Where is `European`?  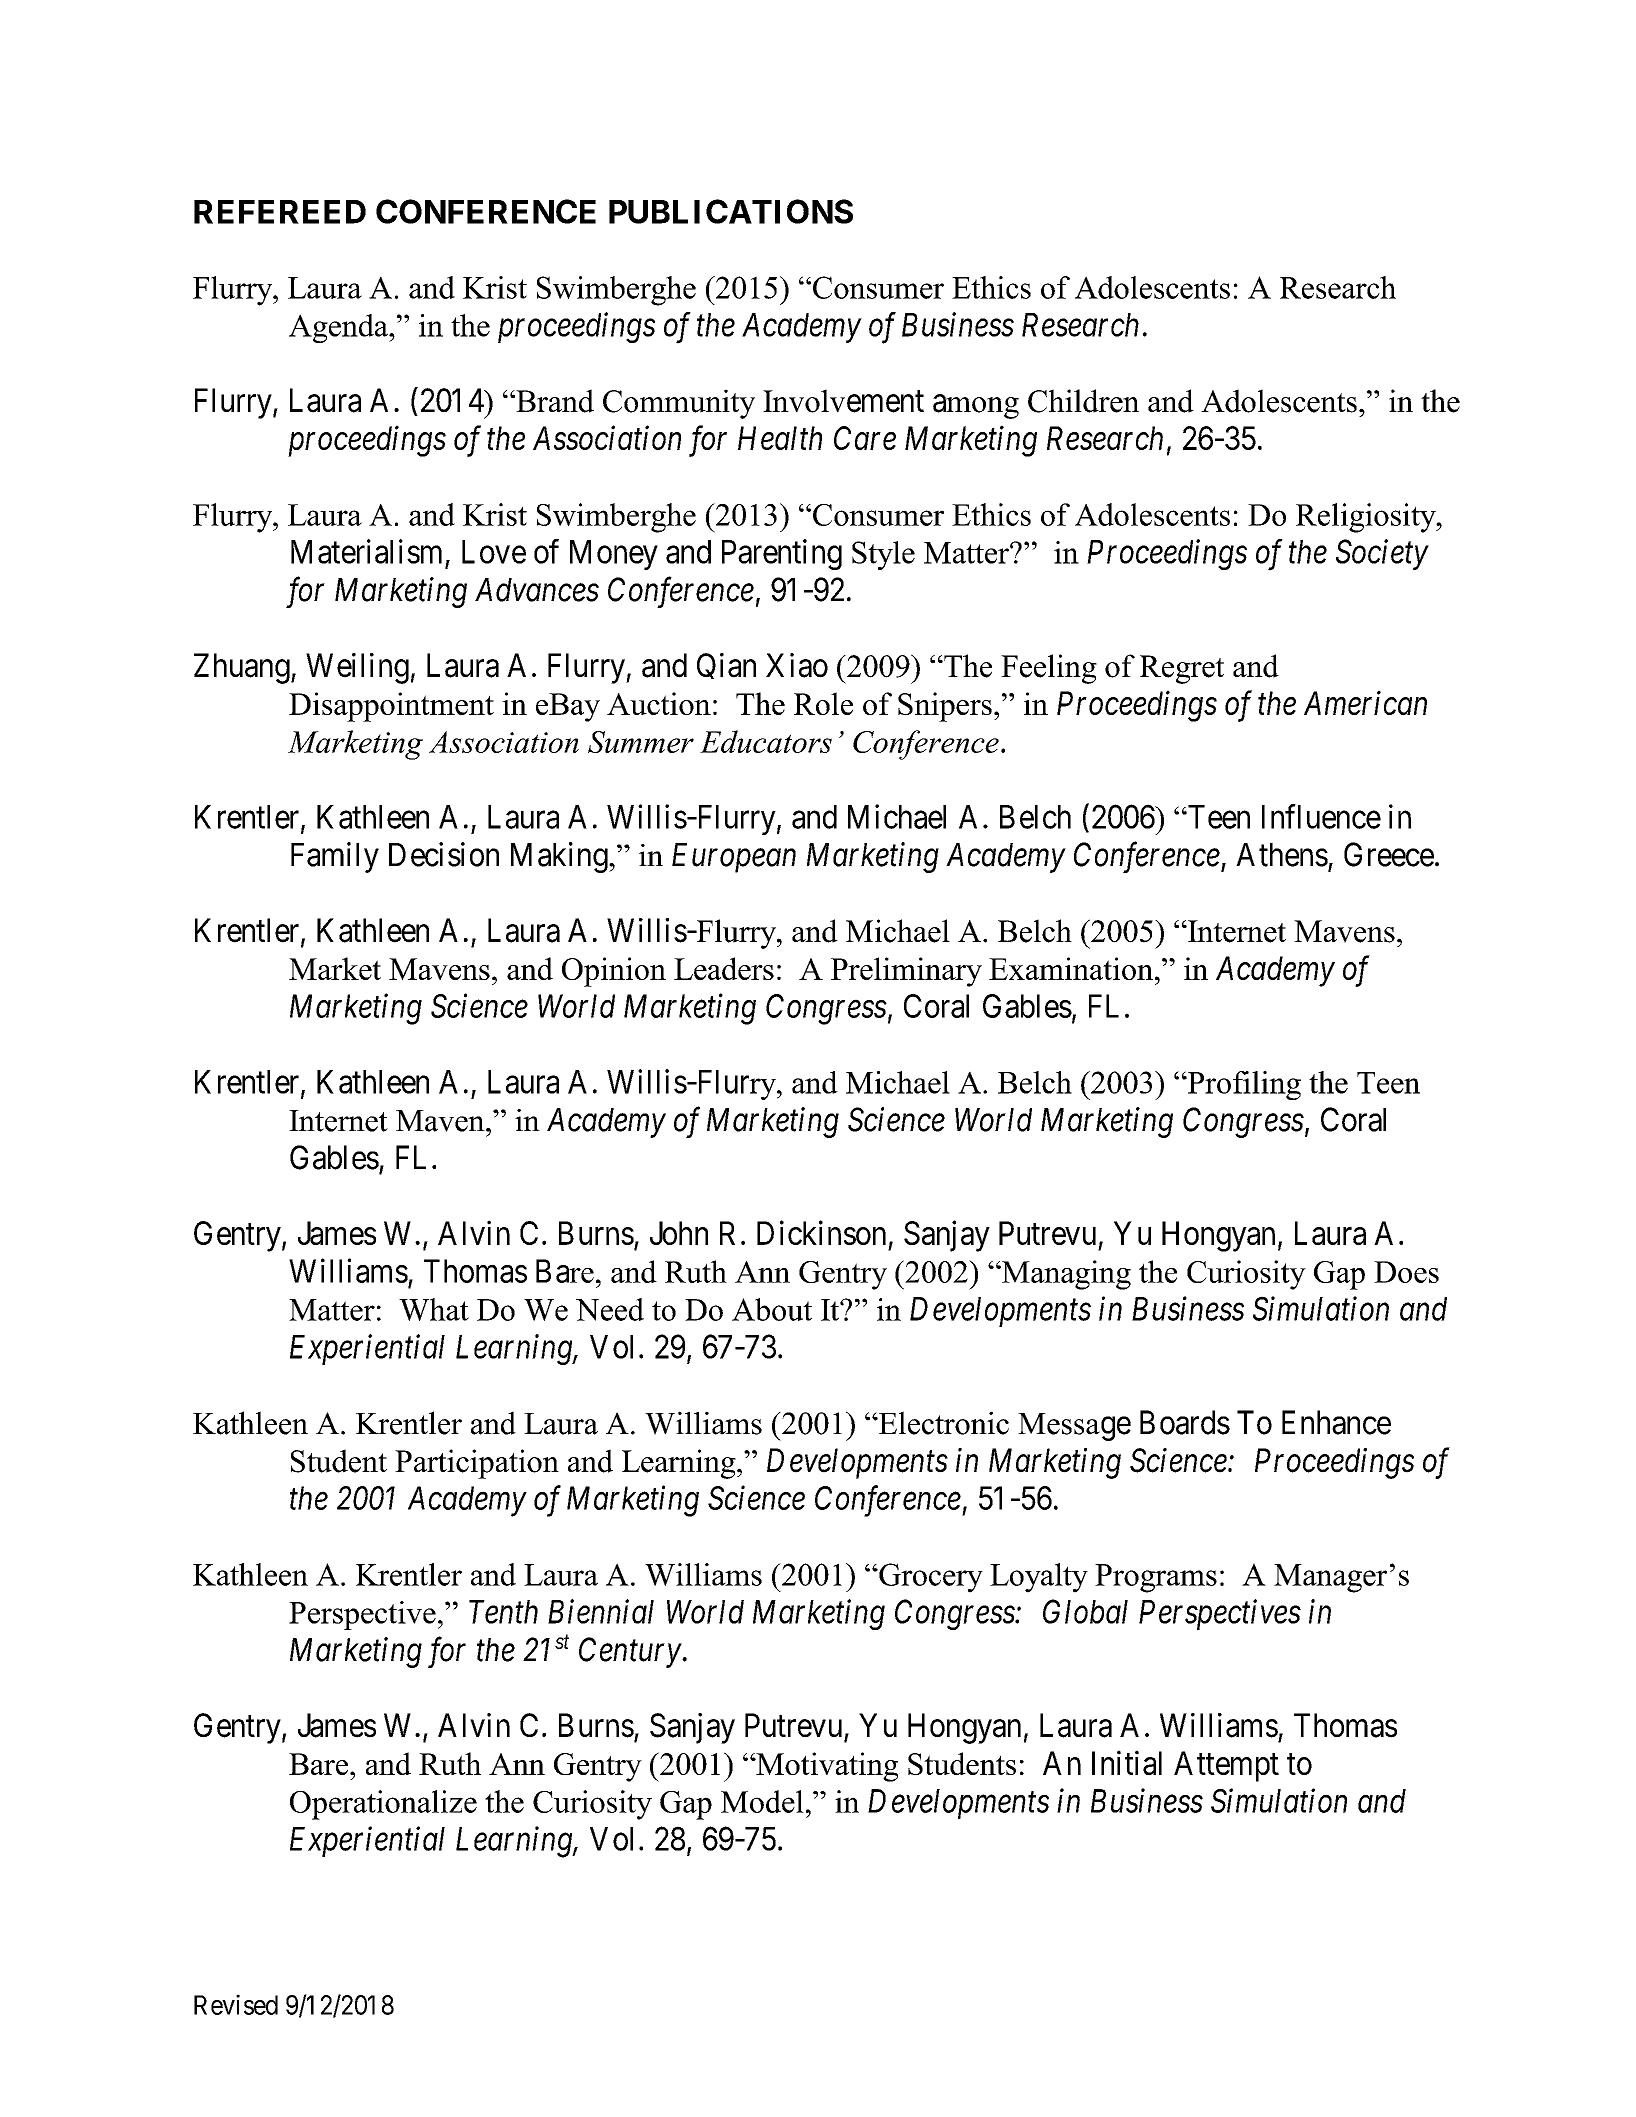
European is located at coordinates (734, 858).
